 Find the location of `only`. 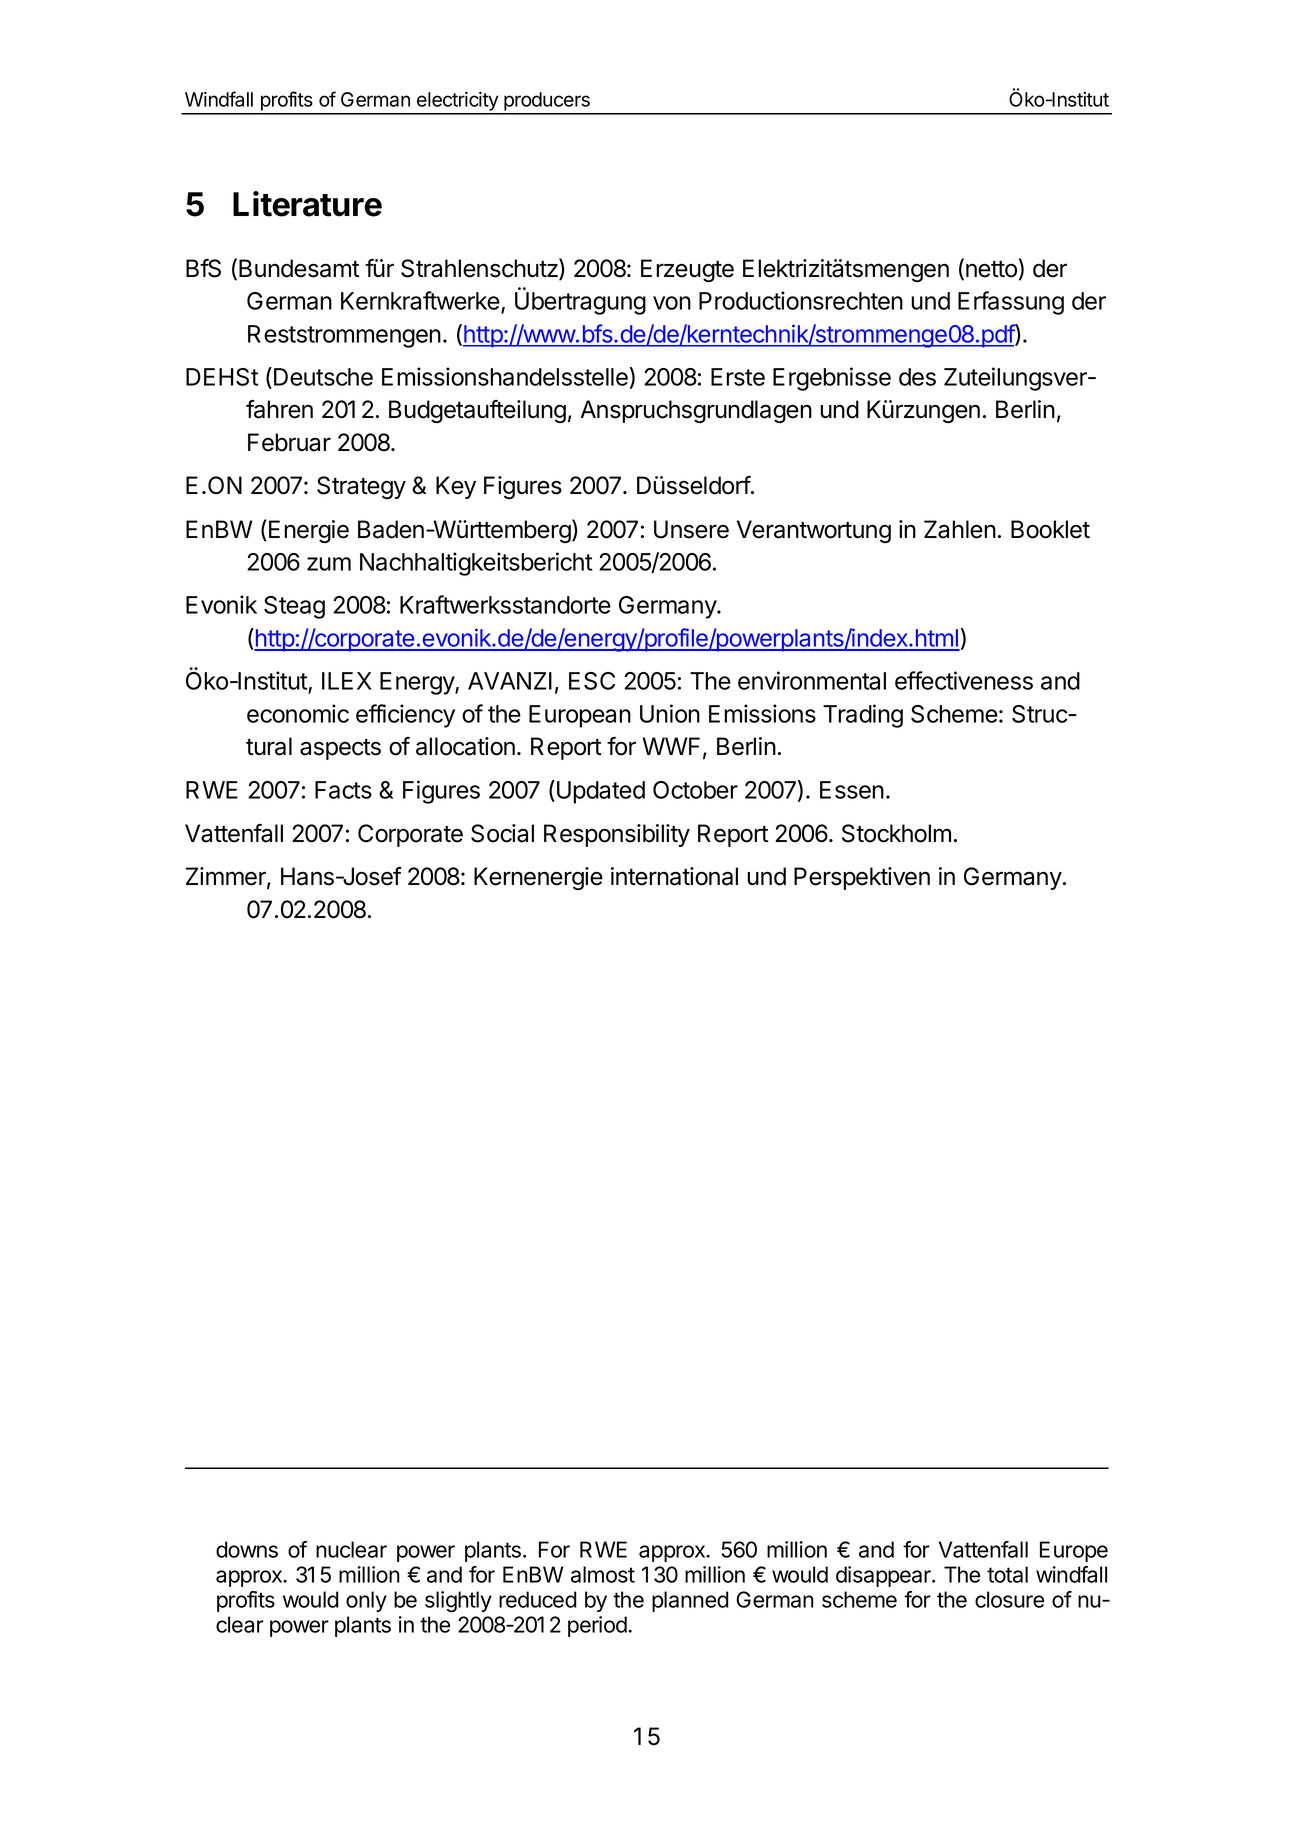

only is located at coordinates (366, 1601).
